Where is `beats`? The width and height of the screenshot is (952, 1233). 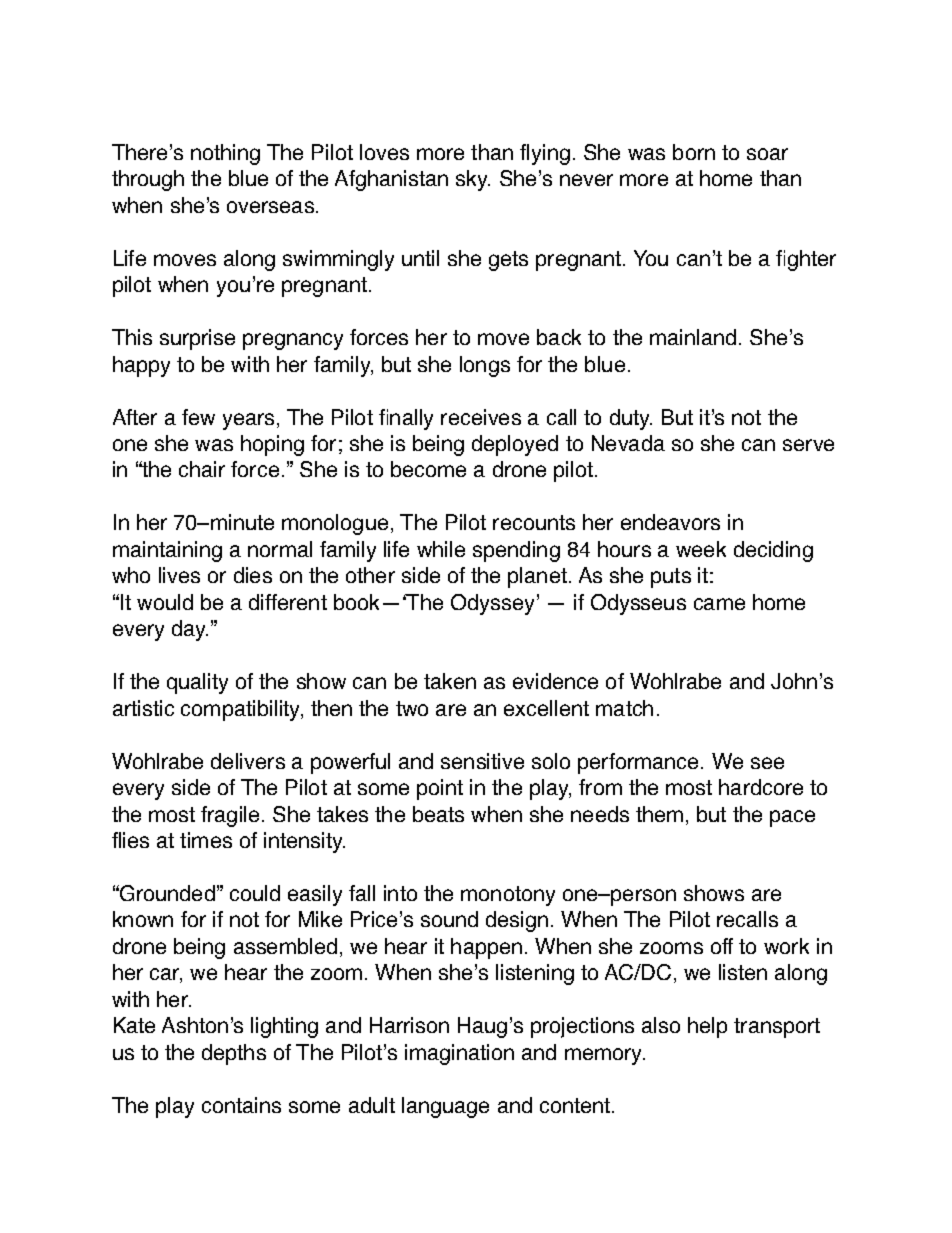 beats is located at coordinates (438, 814).
